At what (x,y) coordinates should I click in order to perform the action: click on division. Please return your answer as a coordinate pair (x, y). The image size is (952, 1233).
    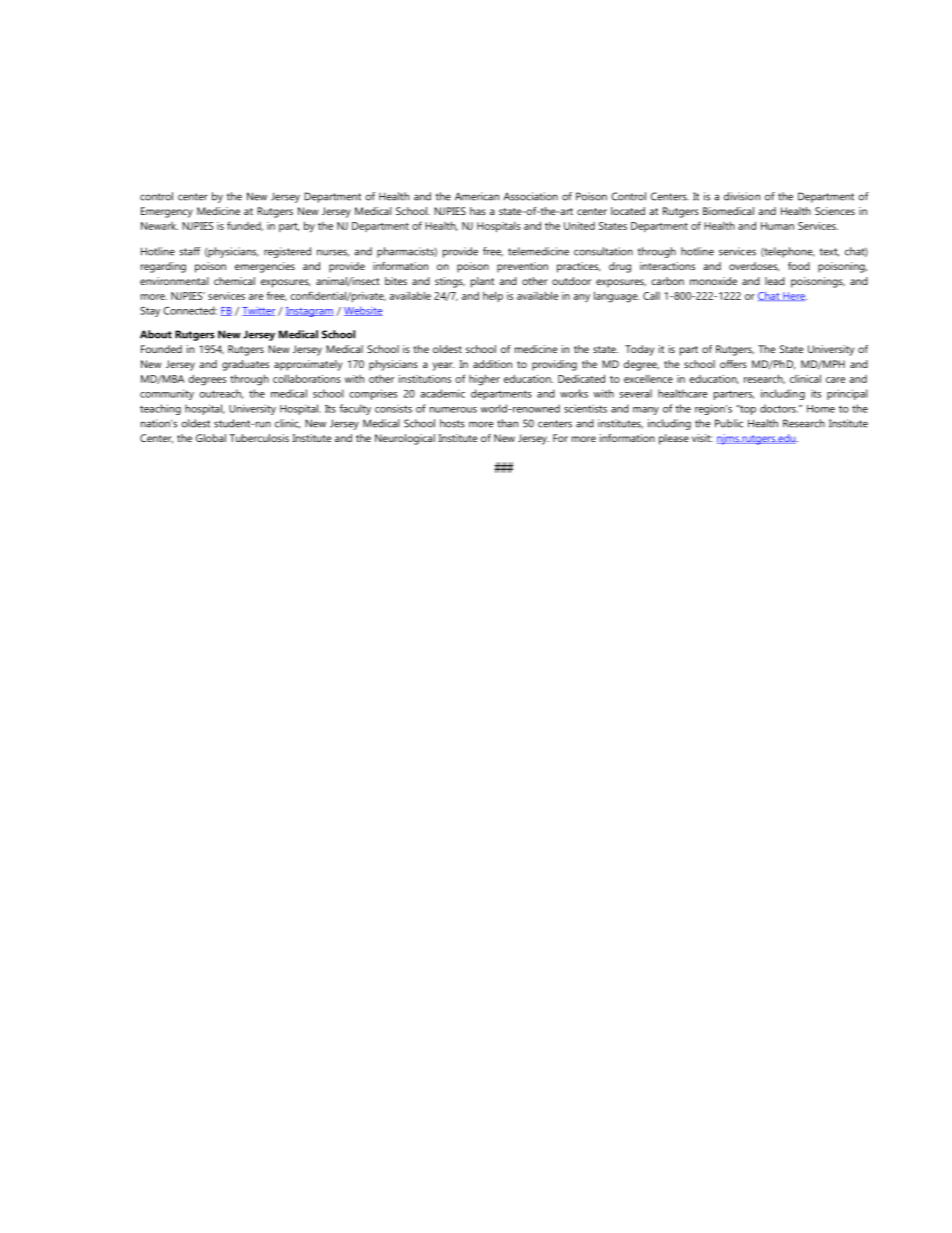
    Looking at the image, I should click on (742, 196).
